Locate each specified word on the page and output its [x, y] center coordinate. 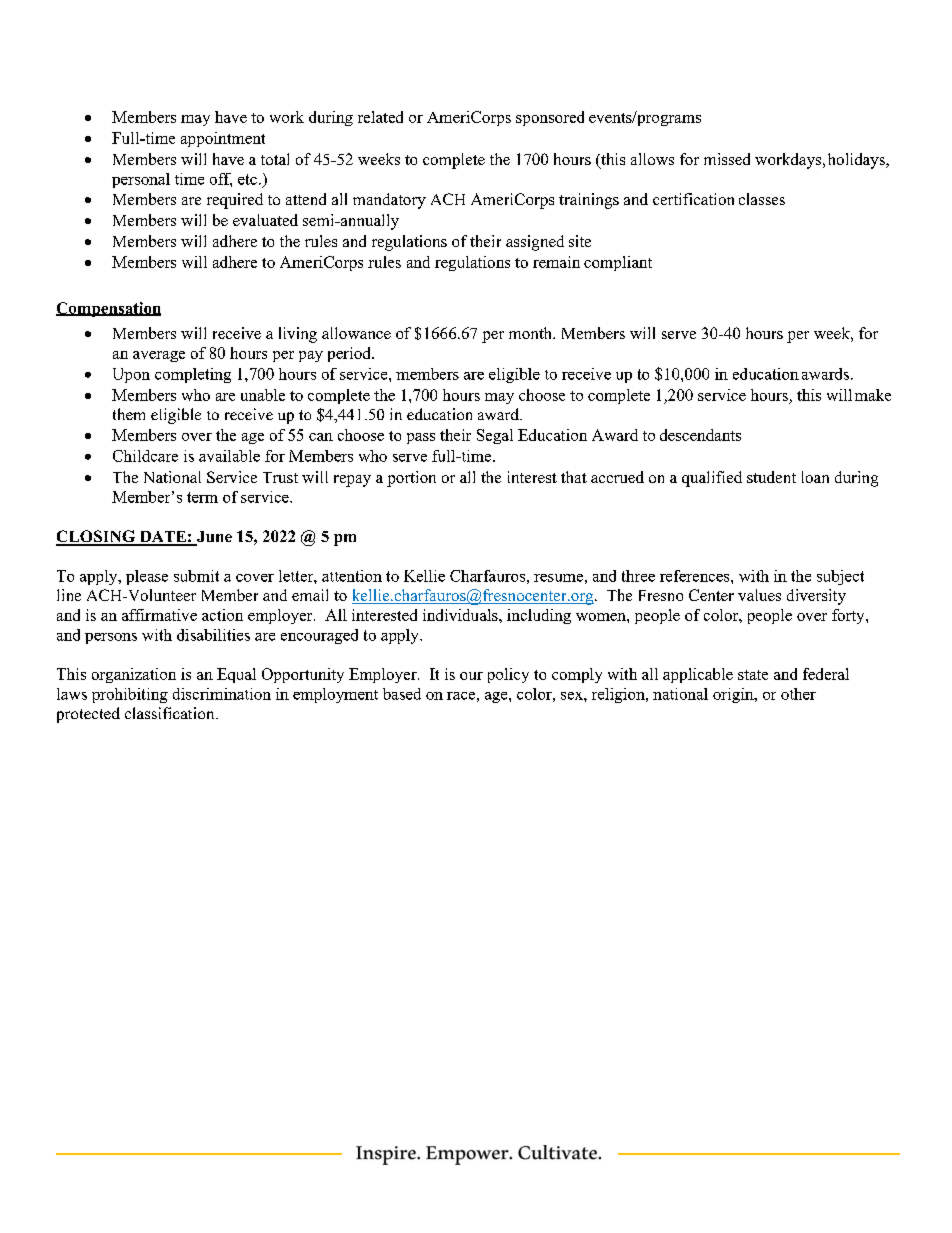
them [129, 414]
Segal [495, 436]
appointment [223, 139]
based [402, 694]
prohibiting [130, 695]
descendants [700, 435]
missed [727, 159]
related [380, 117]
